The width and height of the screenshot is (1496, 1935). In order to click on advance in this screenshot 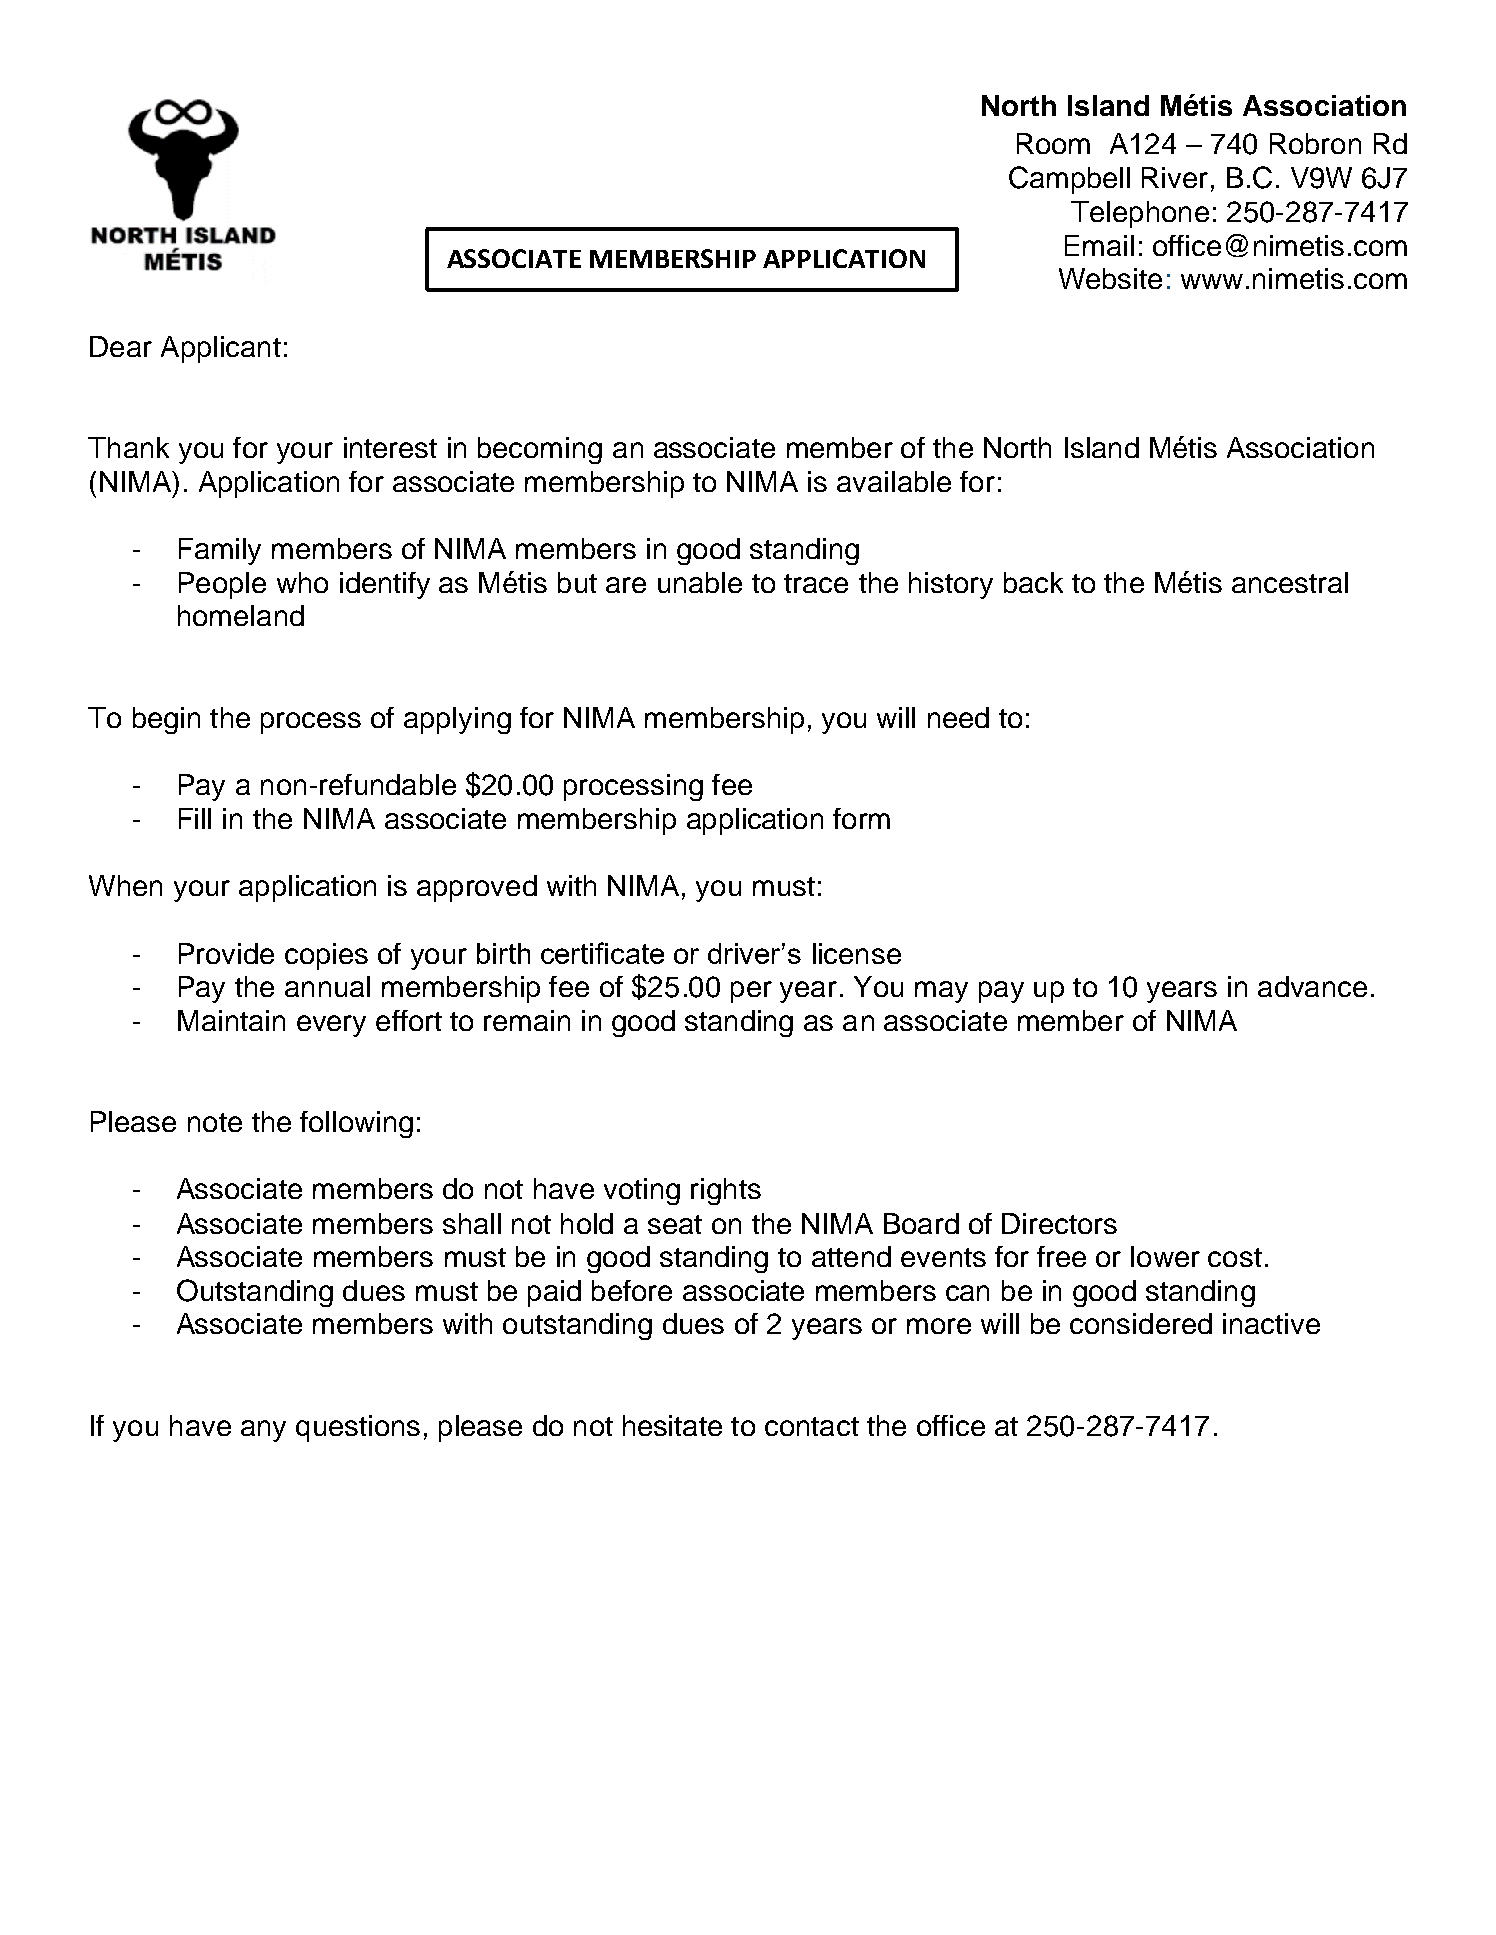, I will do `click(1312, 986)`.
